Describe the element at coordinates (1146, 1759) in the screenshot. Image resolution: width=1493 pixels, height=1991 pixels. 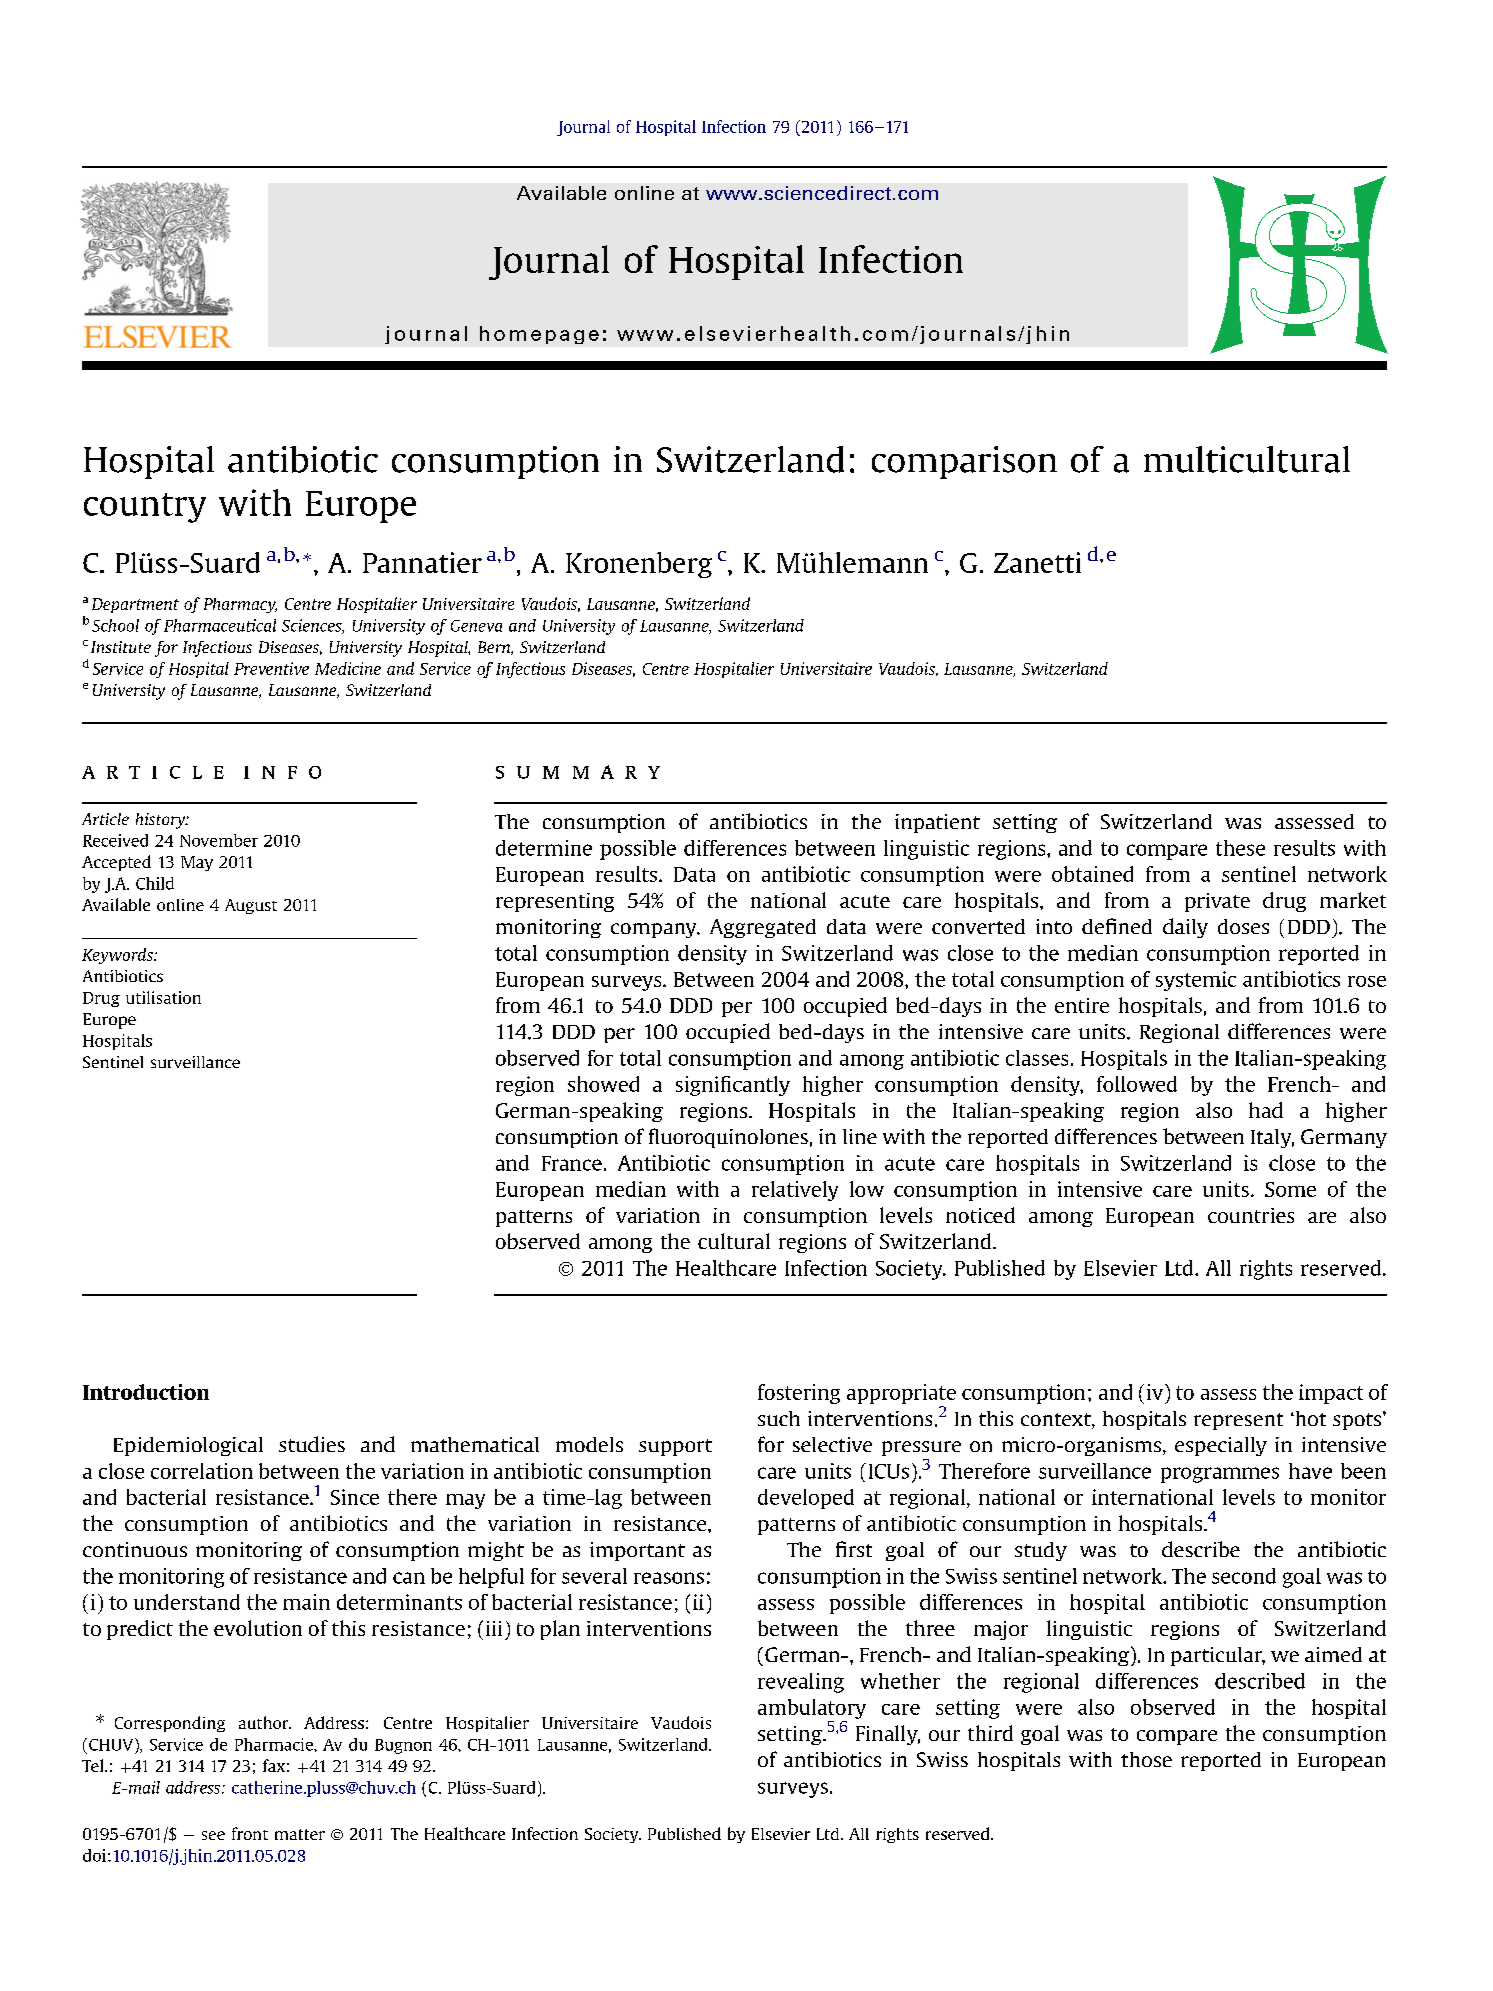
I see `those` at that location.
